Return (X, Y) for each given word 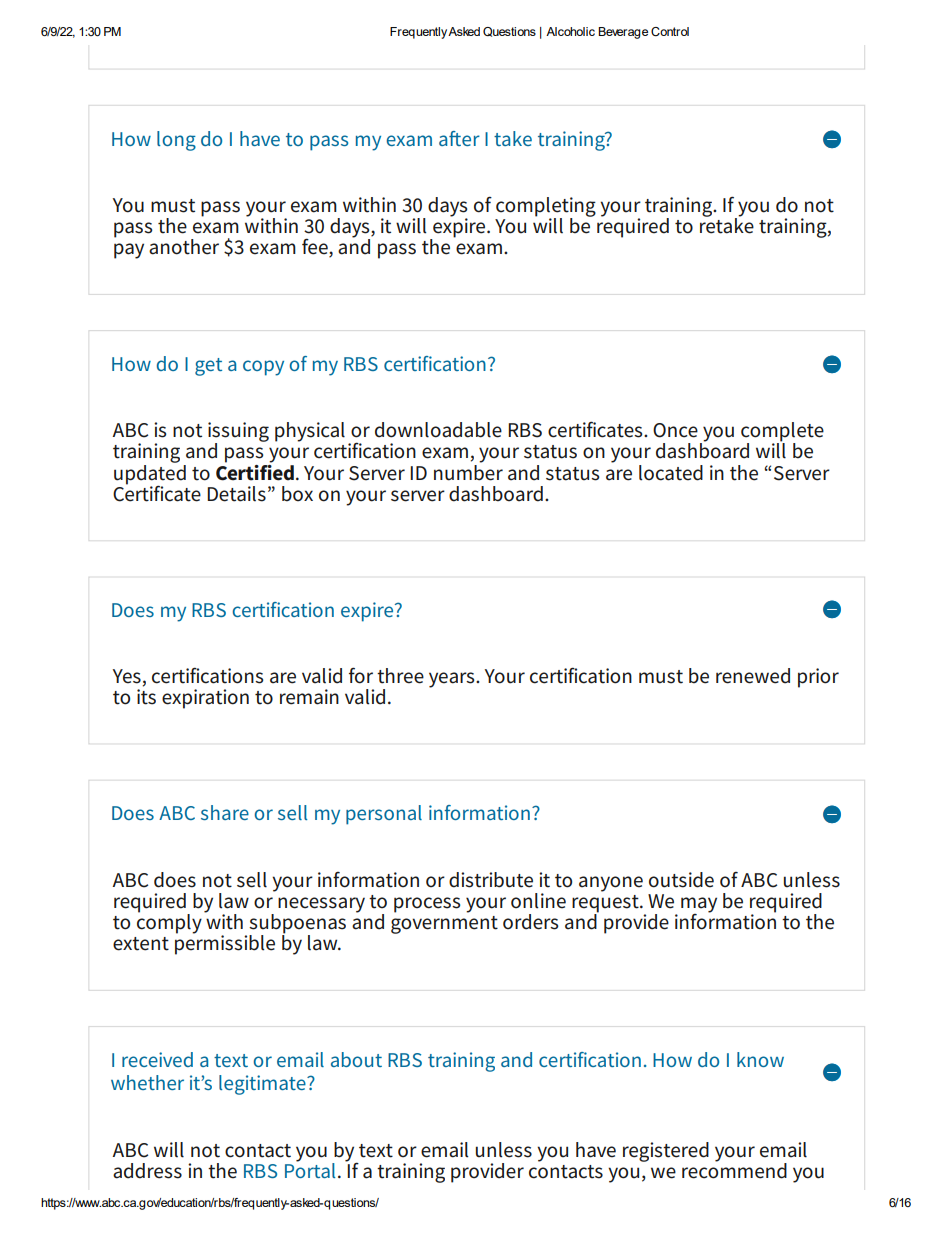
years (453, 680)
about (356, 1059)
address (147, 1171)
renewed (753, 676)
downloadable (438, 430)
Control (670, 31)
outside (681, 880)
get (208, 367)
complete (782, 433)
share (225, 812)
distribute (491, 880)
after (459, 138)
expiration (205, 699)
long (176, 141)
